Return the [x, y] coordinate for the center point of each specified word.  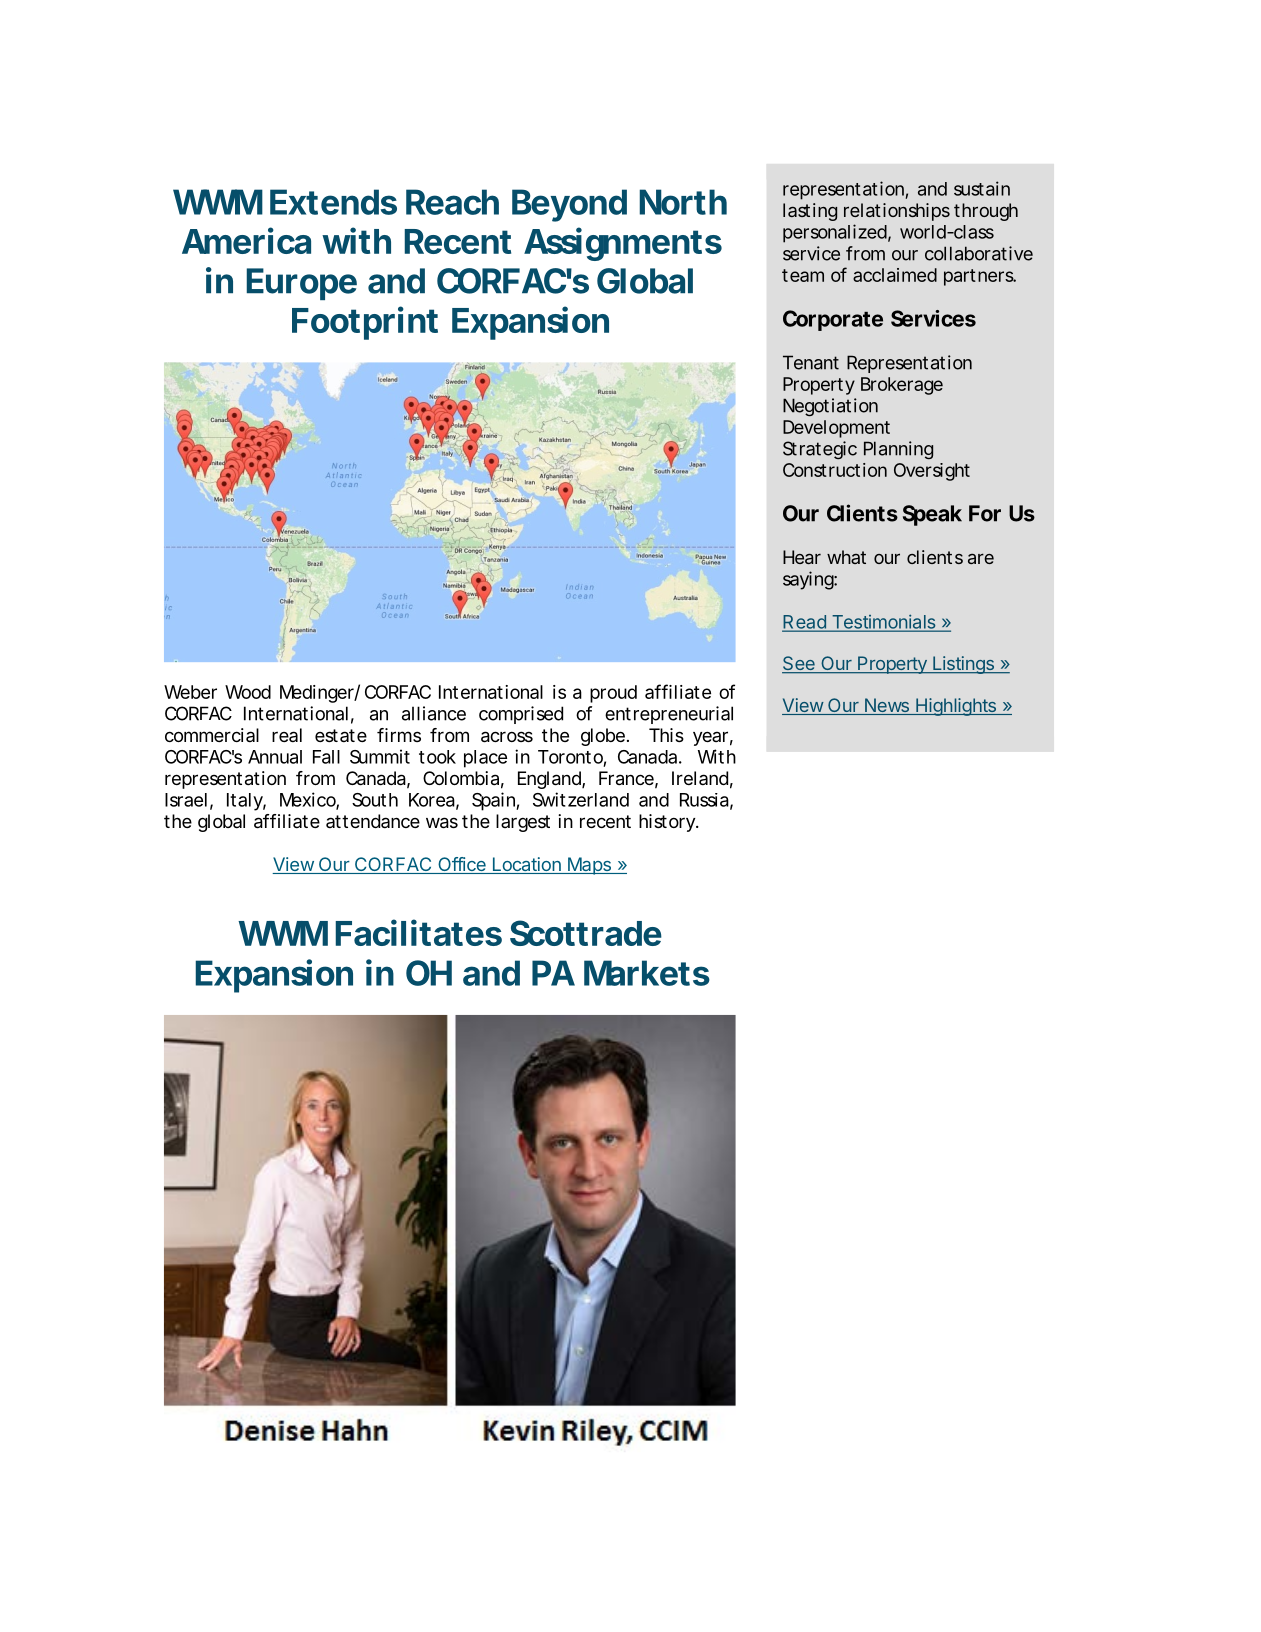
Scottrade [586, 933]
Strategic [820, 450]
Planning [898, 450]
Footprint [365, 323]
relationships [897, 212]
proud [613, 694]
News [886, 706]
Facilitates [419, 932]
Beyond [569, 205]
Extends [333, 202]
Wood [248, 692]
